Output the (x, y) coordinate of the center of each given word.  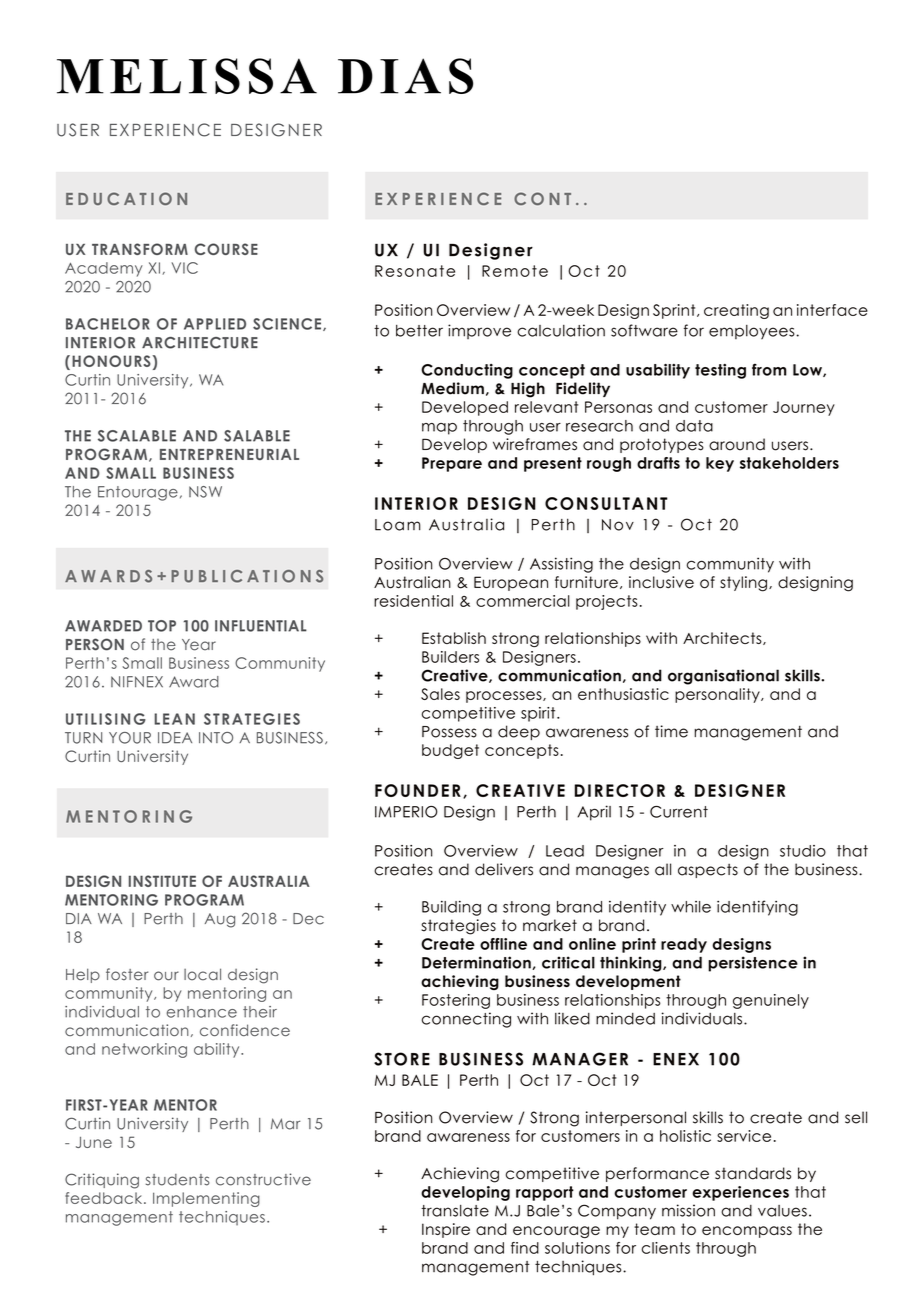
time (671, 731)
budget (450, 751)
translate (455, 1211)
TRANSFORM (140, 249)
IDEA (175, 738)
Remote (515, 271)
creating (736, 311)
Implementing (206, 1199)
